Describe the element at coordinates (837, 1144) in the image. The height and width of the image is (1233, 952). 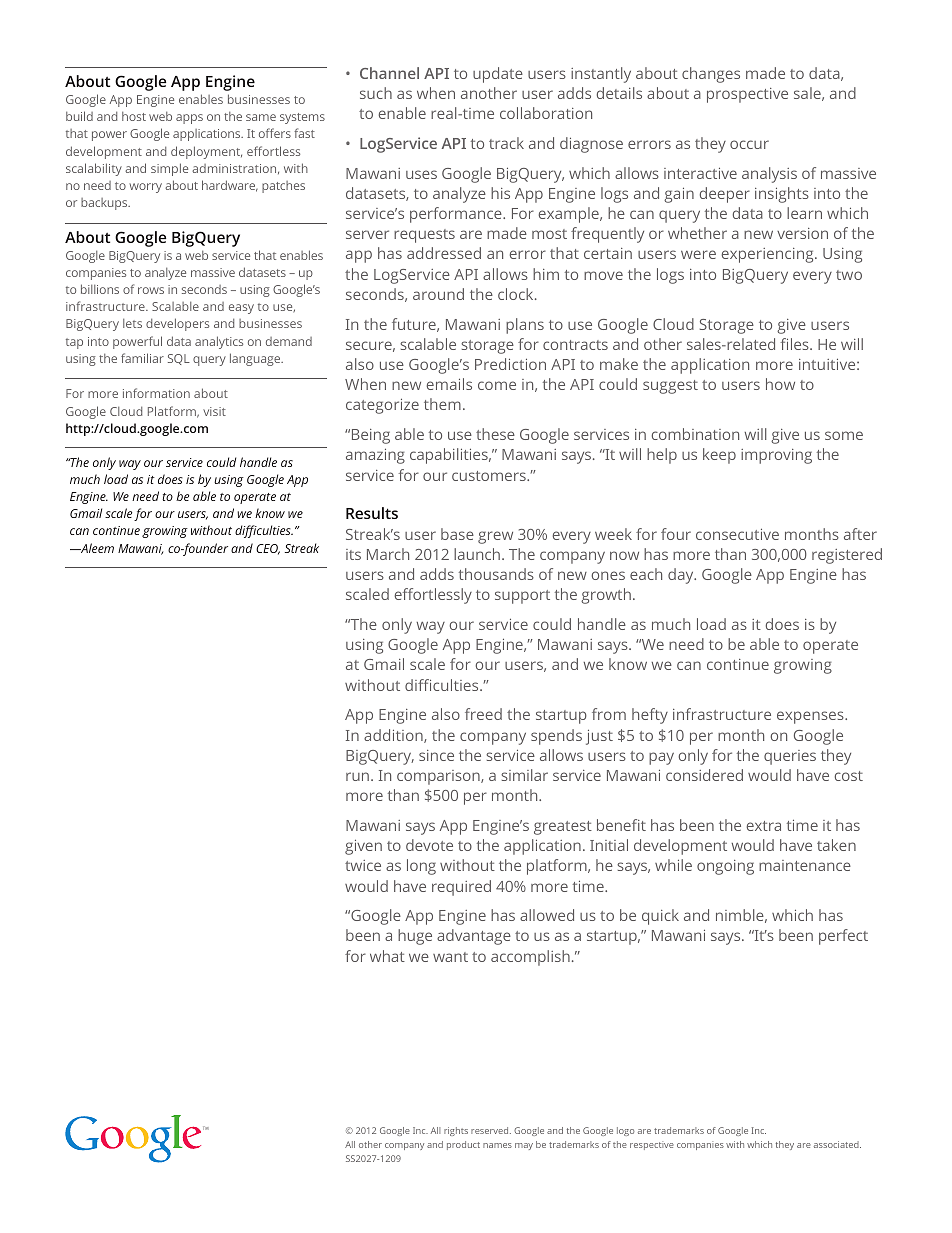
I see `associated` at that location.
